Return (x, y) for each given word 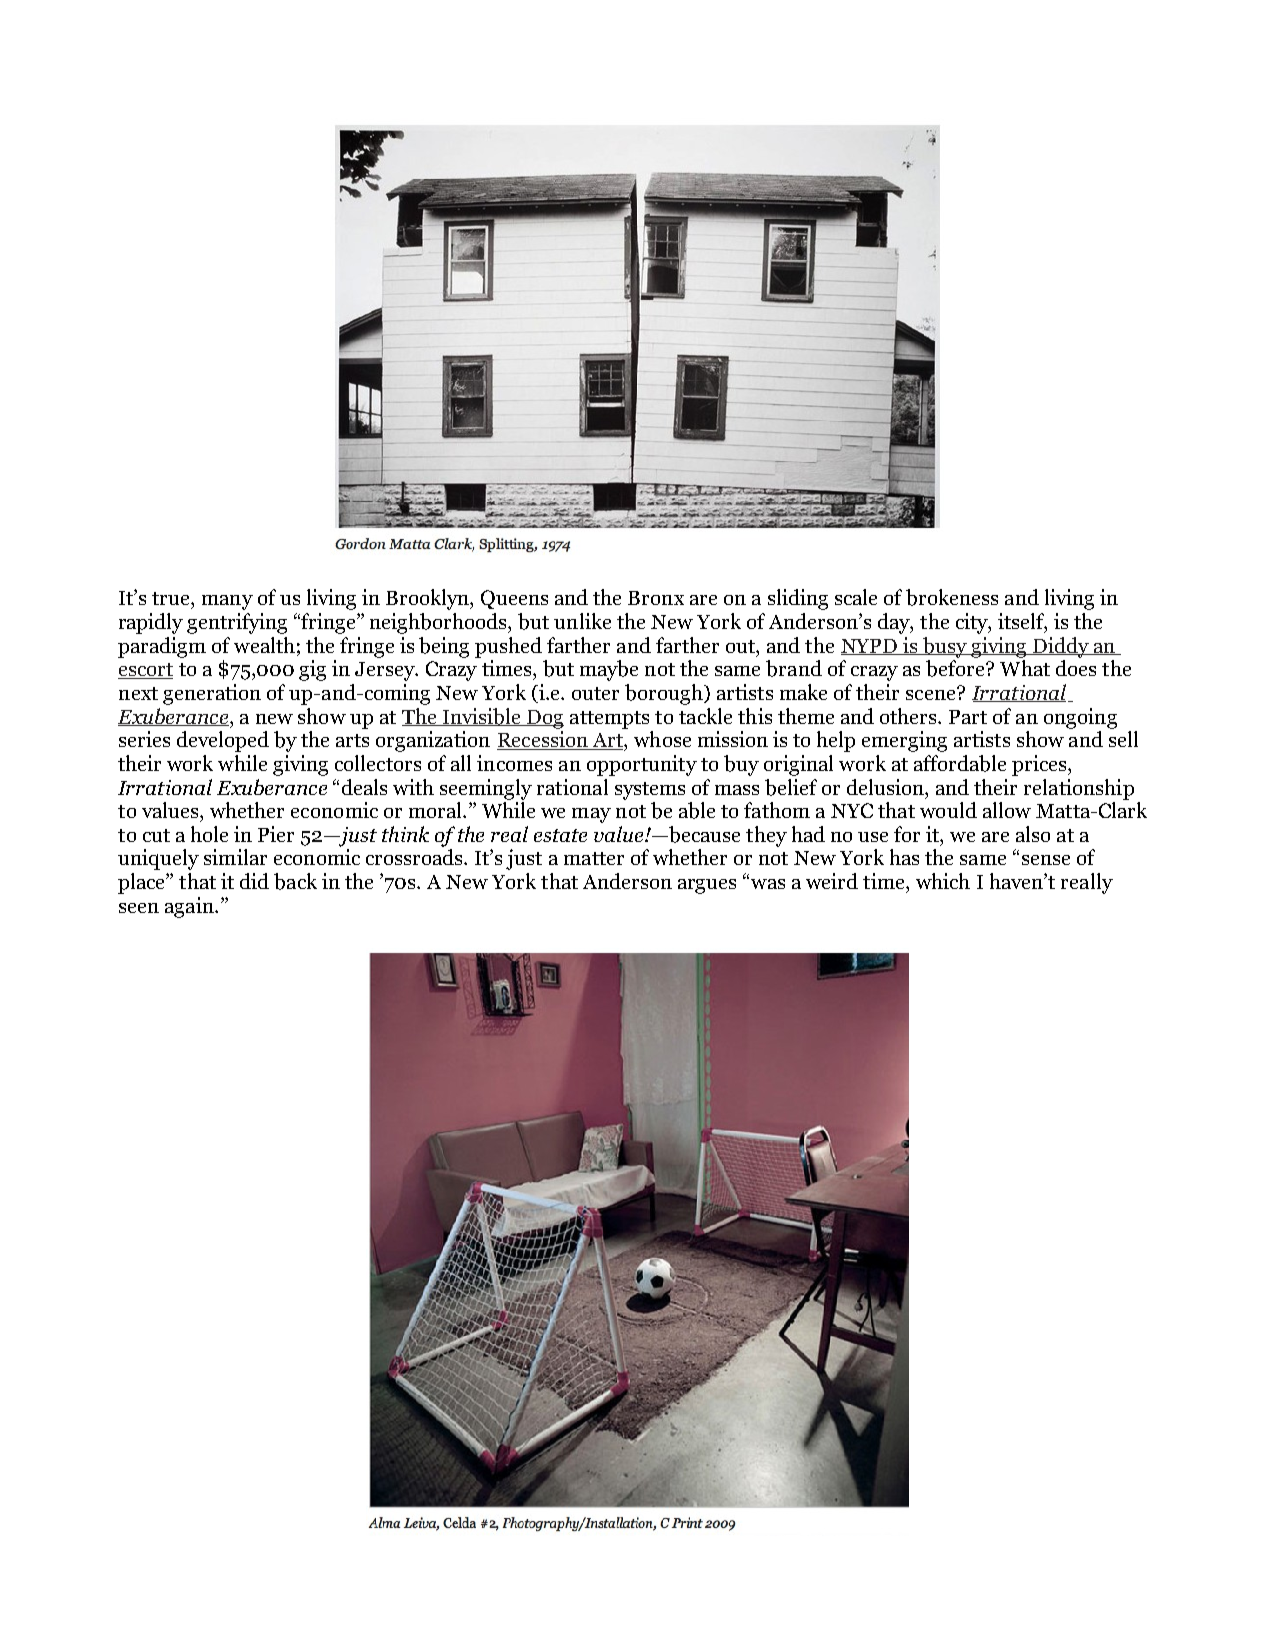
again (190, 907)
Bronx (656, 598)
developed (223, 741)
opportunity (642, 765)
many (227, 602)
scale (856, 597)
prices (1040, 765)
